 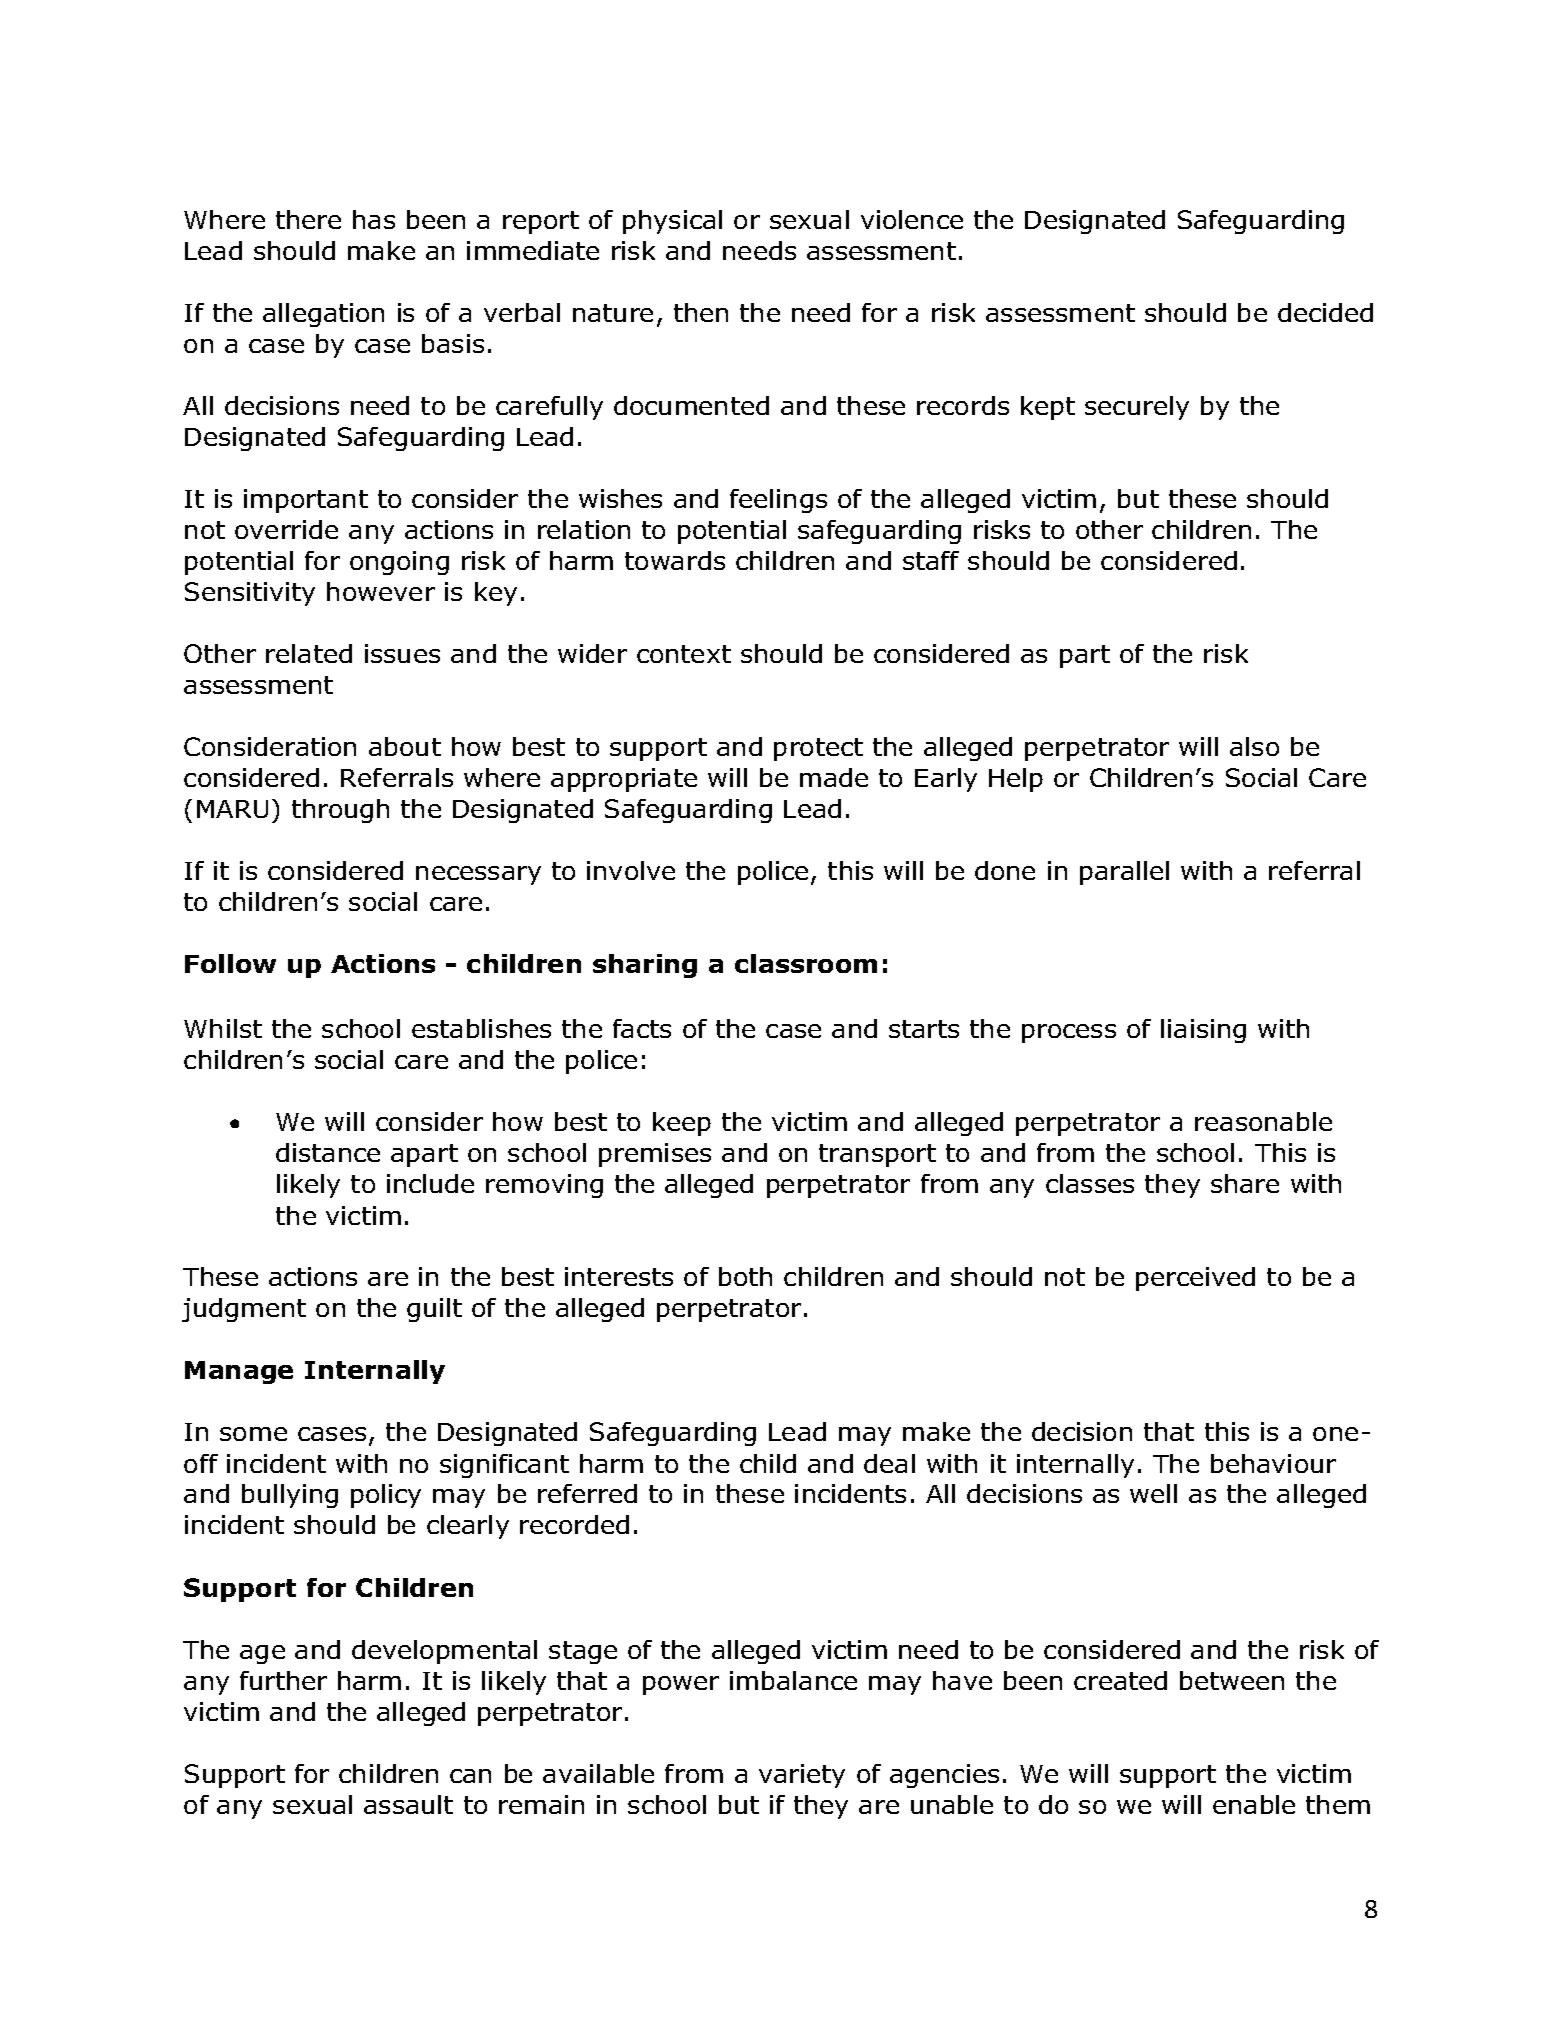 What do you see at coordinates (408, 1804) in the page?
I see `assault` at bounding box center [408, 1804].
